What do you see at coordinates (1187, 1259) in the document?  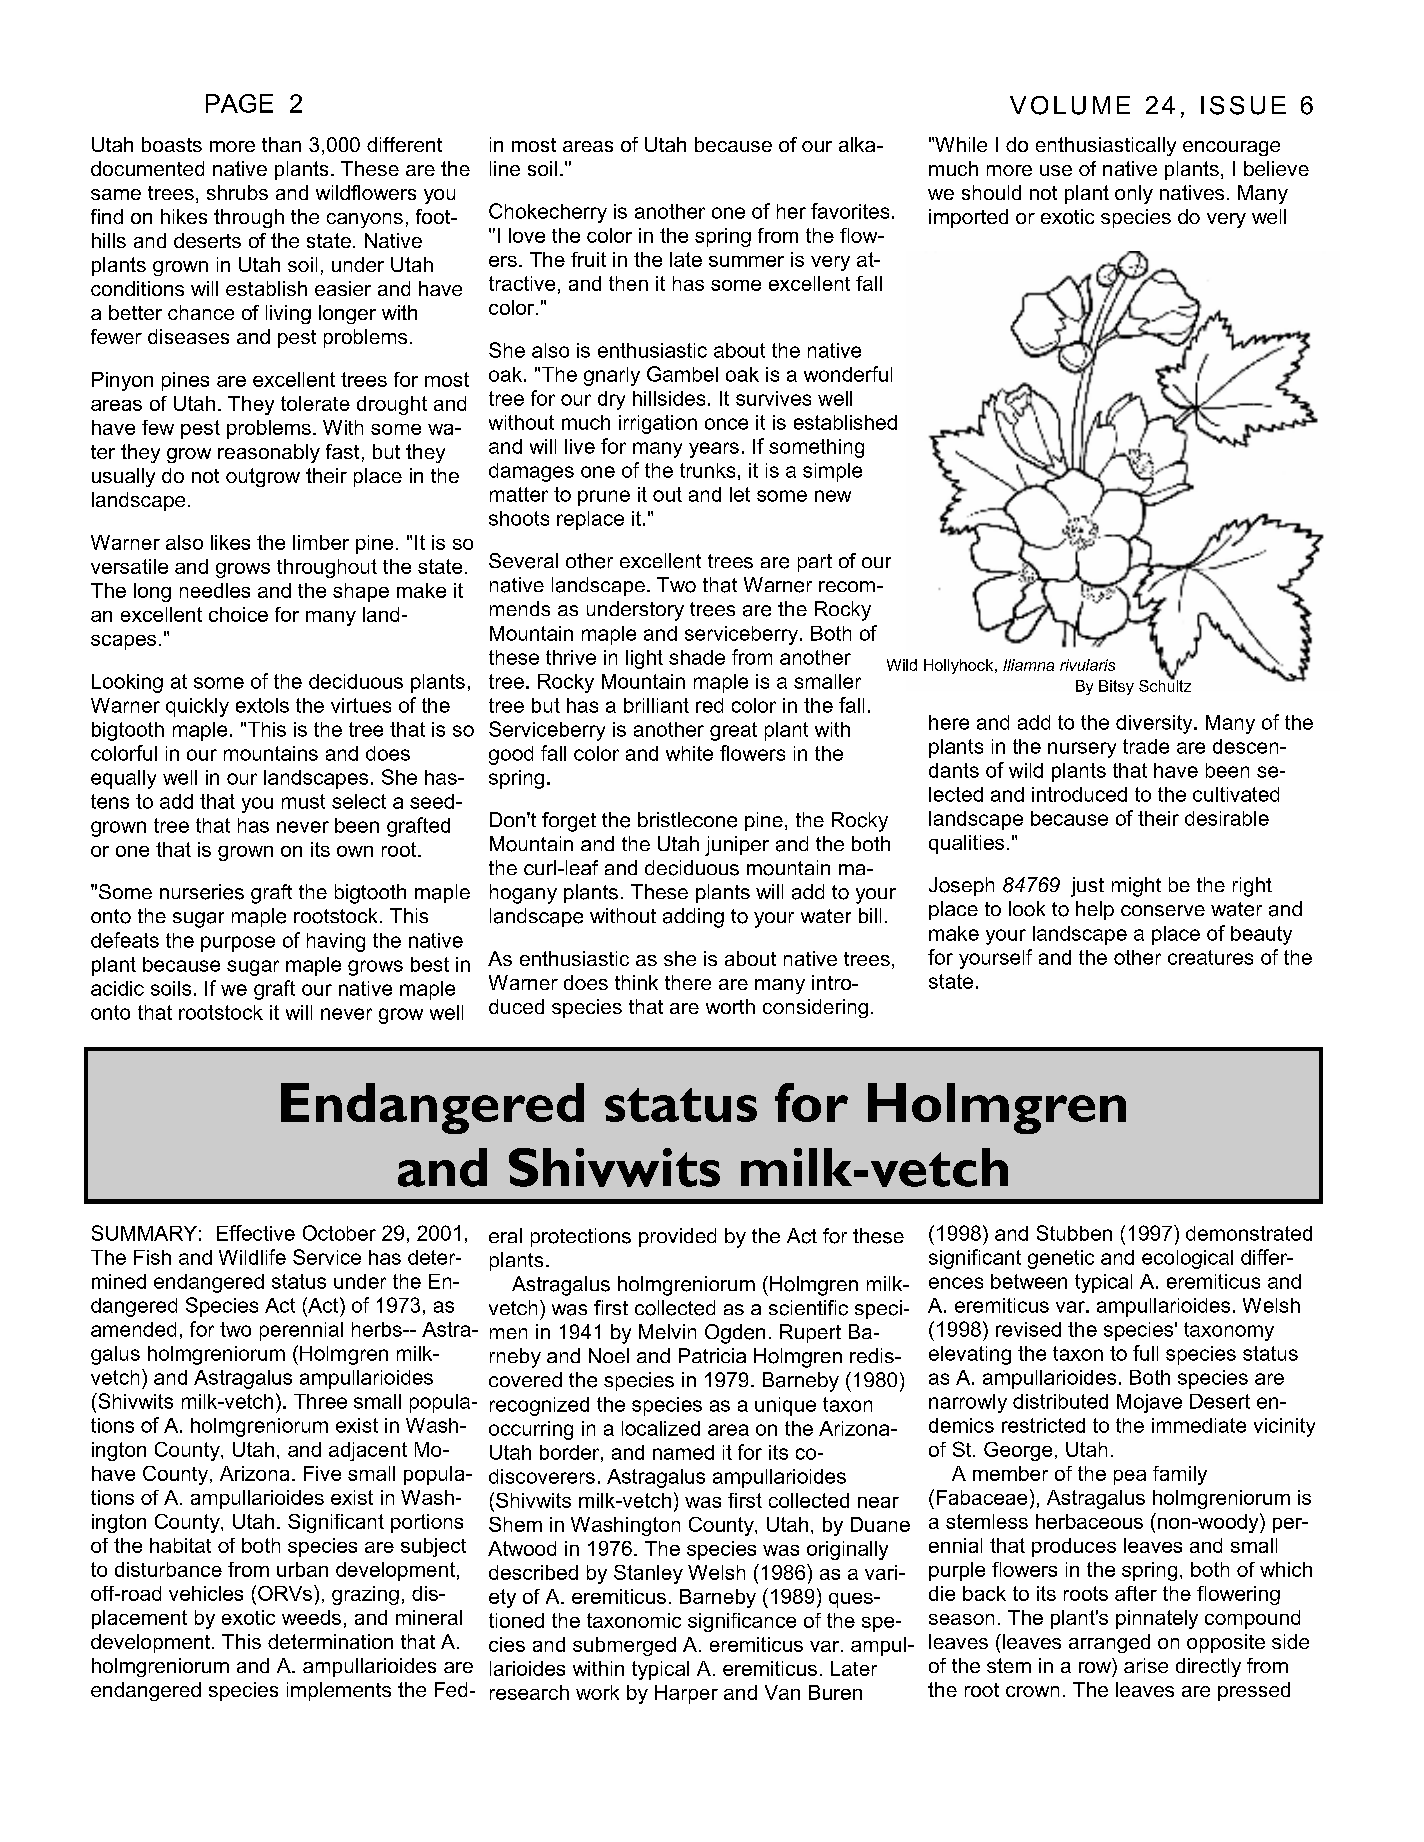 I see `ecological` at bounding box center [1187, 1259].
